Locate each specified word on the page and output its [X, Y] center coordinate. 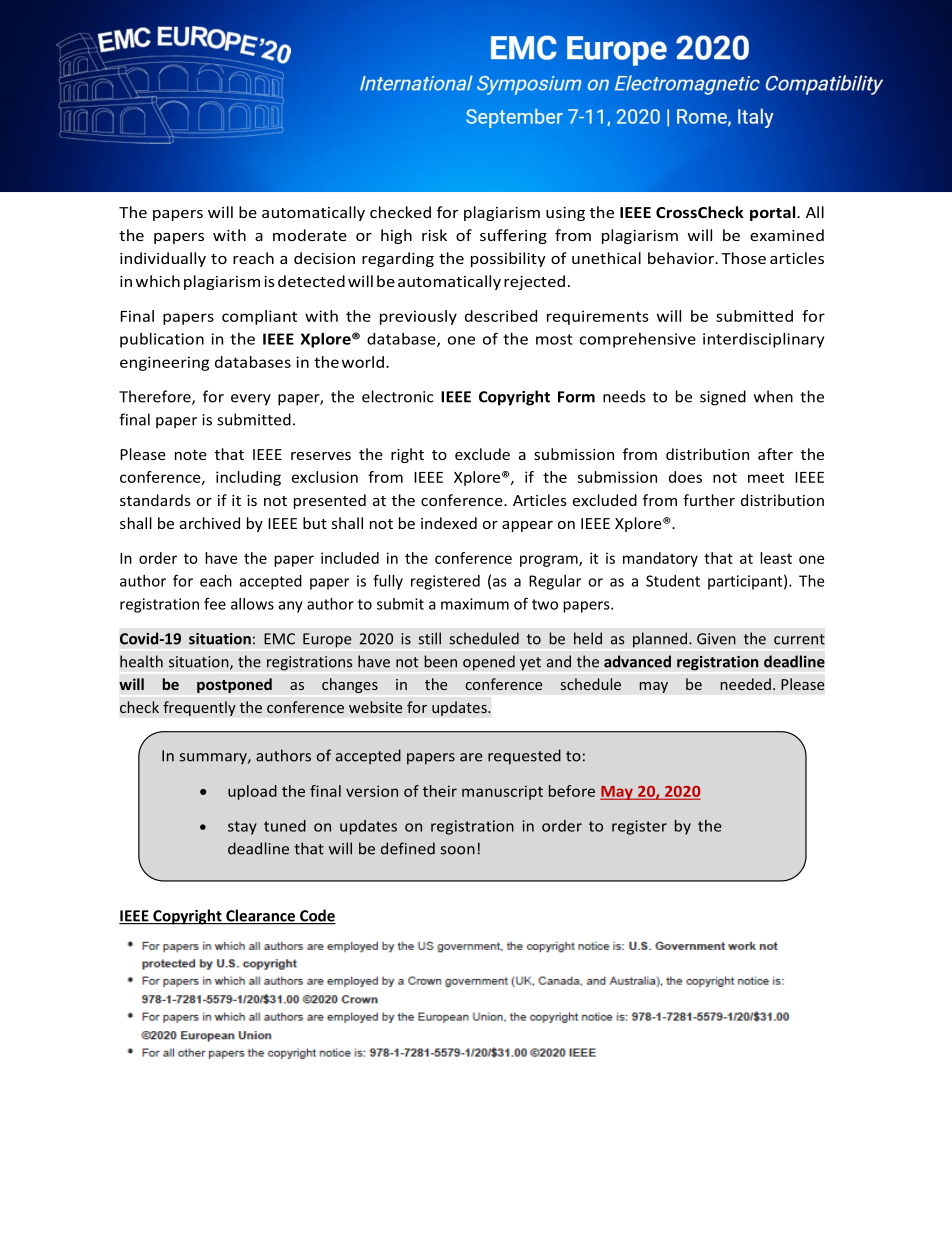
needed [745, 684]
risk [434, 235]
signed [723, 398]
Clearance [261, 916]
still [429, 638]
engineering [164, 363]
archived [210, 523]
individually [163, 259]
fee [215, 603]
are [471, 757]
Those [743, 258]
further [709, 500]
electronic [397, 396]
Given [716, 639]
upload [252, 792]
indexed [449, 523]
